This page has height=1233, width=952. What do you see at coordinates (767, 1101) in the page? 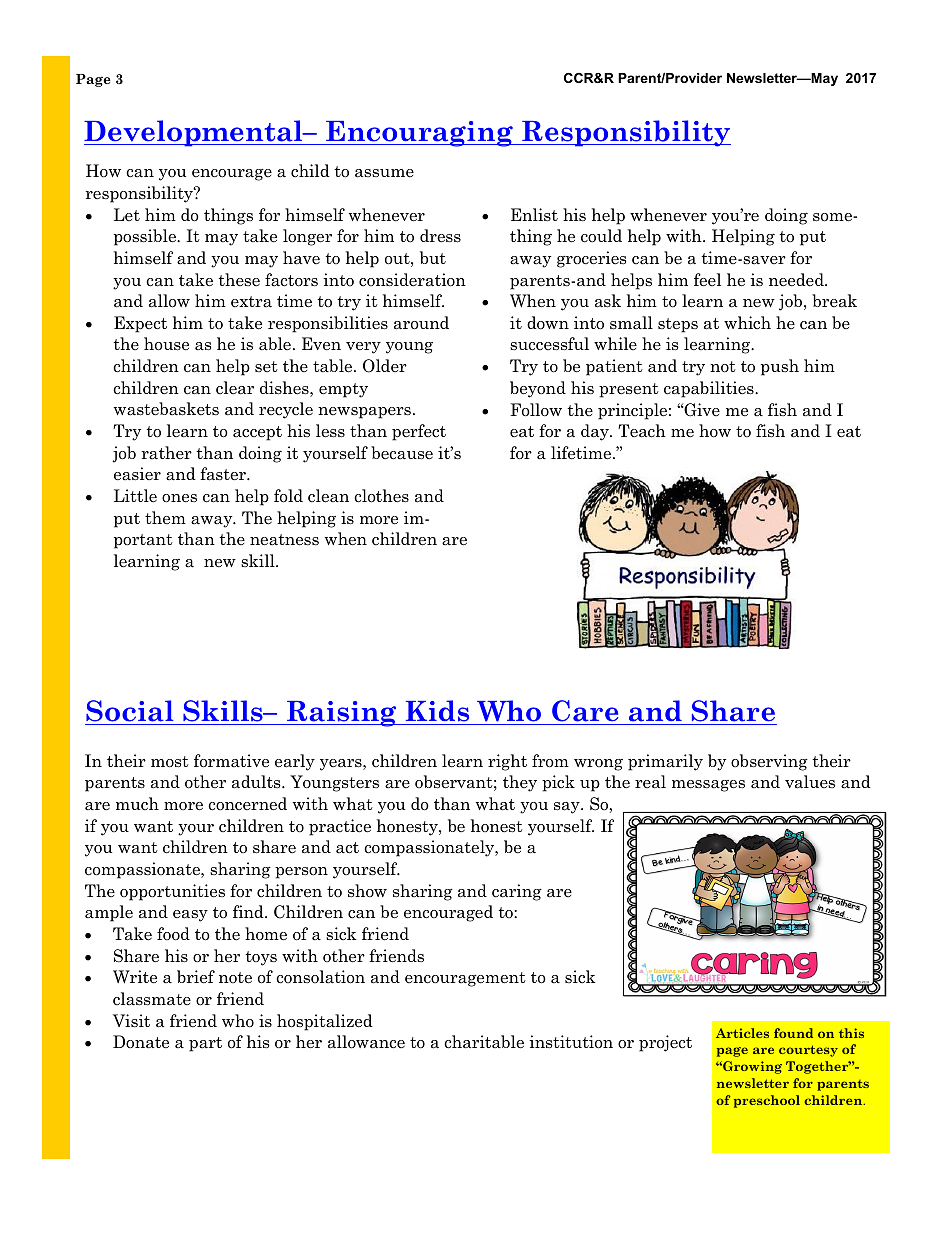
I see `preschool` at bounding box center [767, 1101].
